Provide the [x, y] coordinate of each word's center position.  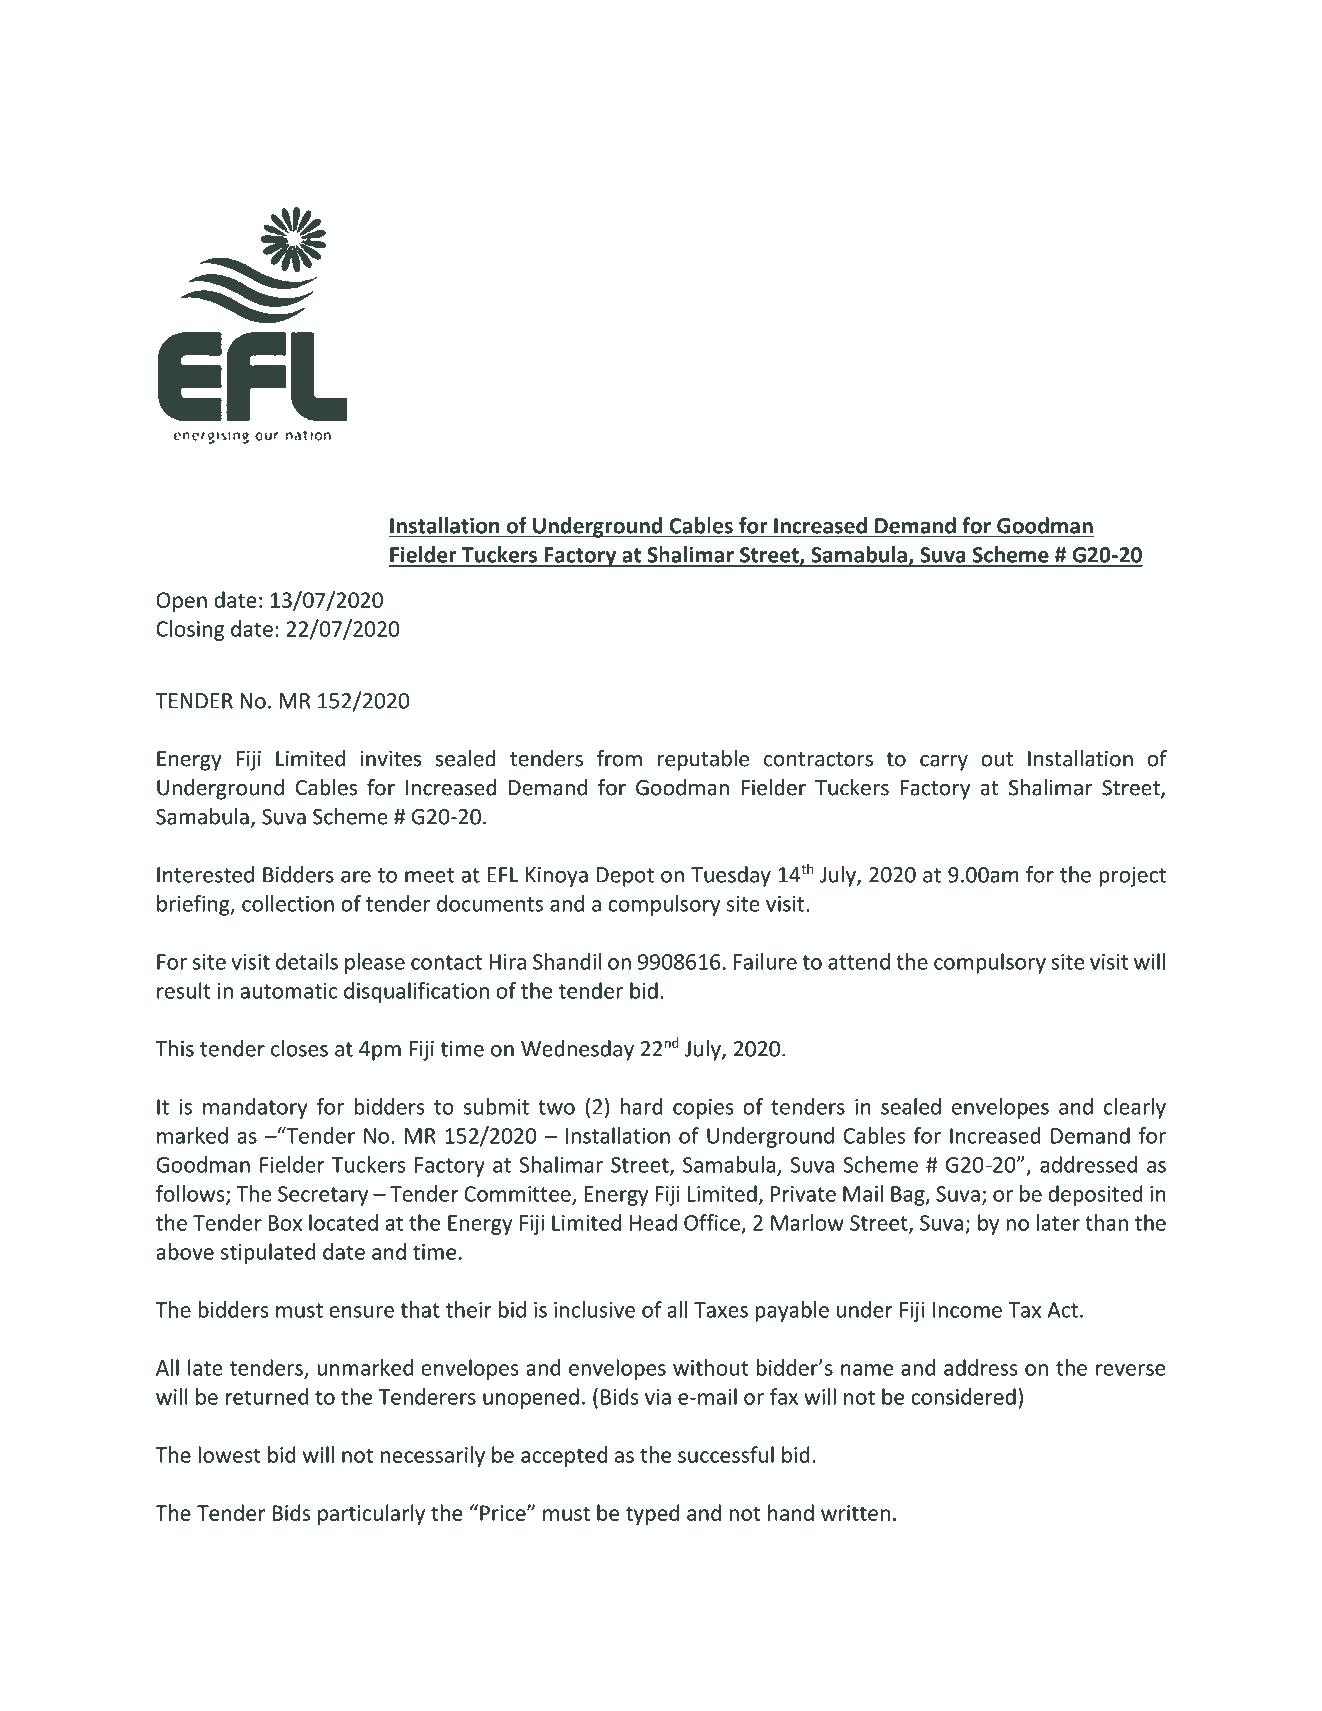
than [1106, 1222]
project [1132, 877]
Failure [765, 961]
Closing [190, 630]
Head [653, 1222]
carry [944, 763]
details [307, 961]
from [619, 758]
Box [285, 1223]
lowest [229, 1454]
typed [652, 1514]
